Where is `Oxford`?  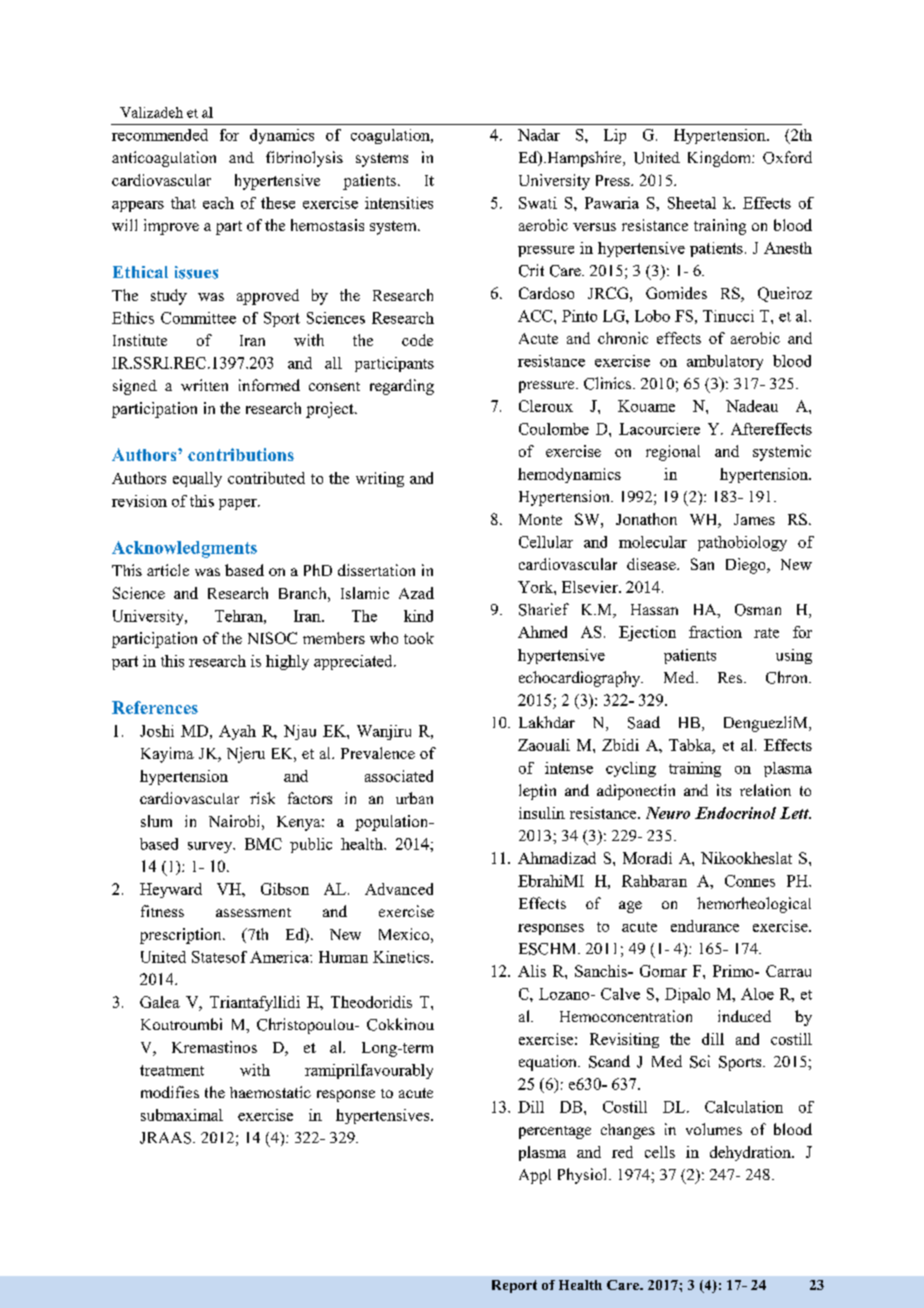 Oxford is located at coordinates (787, 157).
